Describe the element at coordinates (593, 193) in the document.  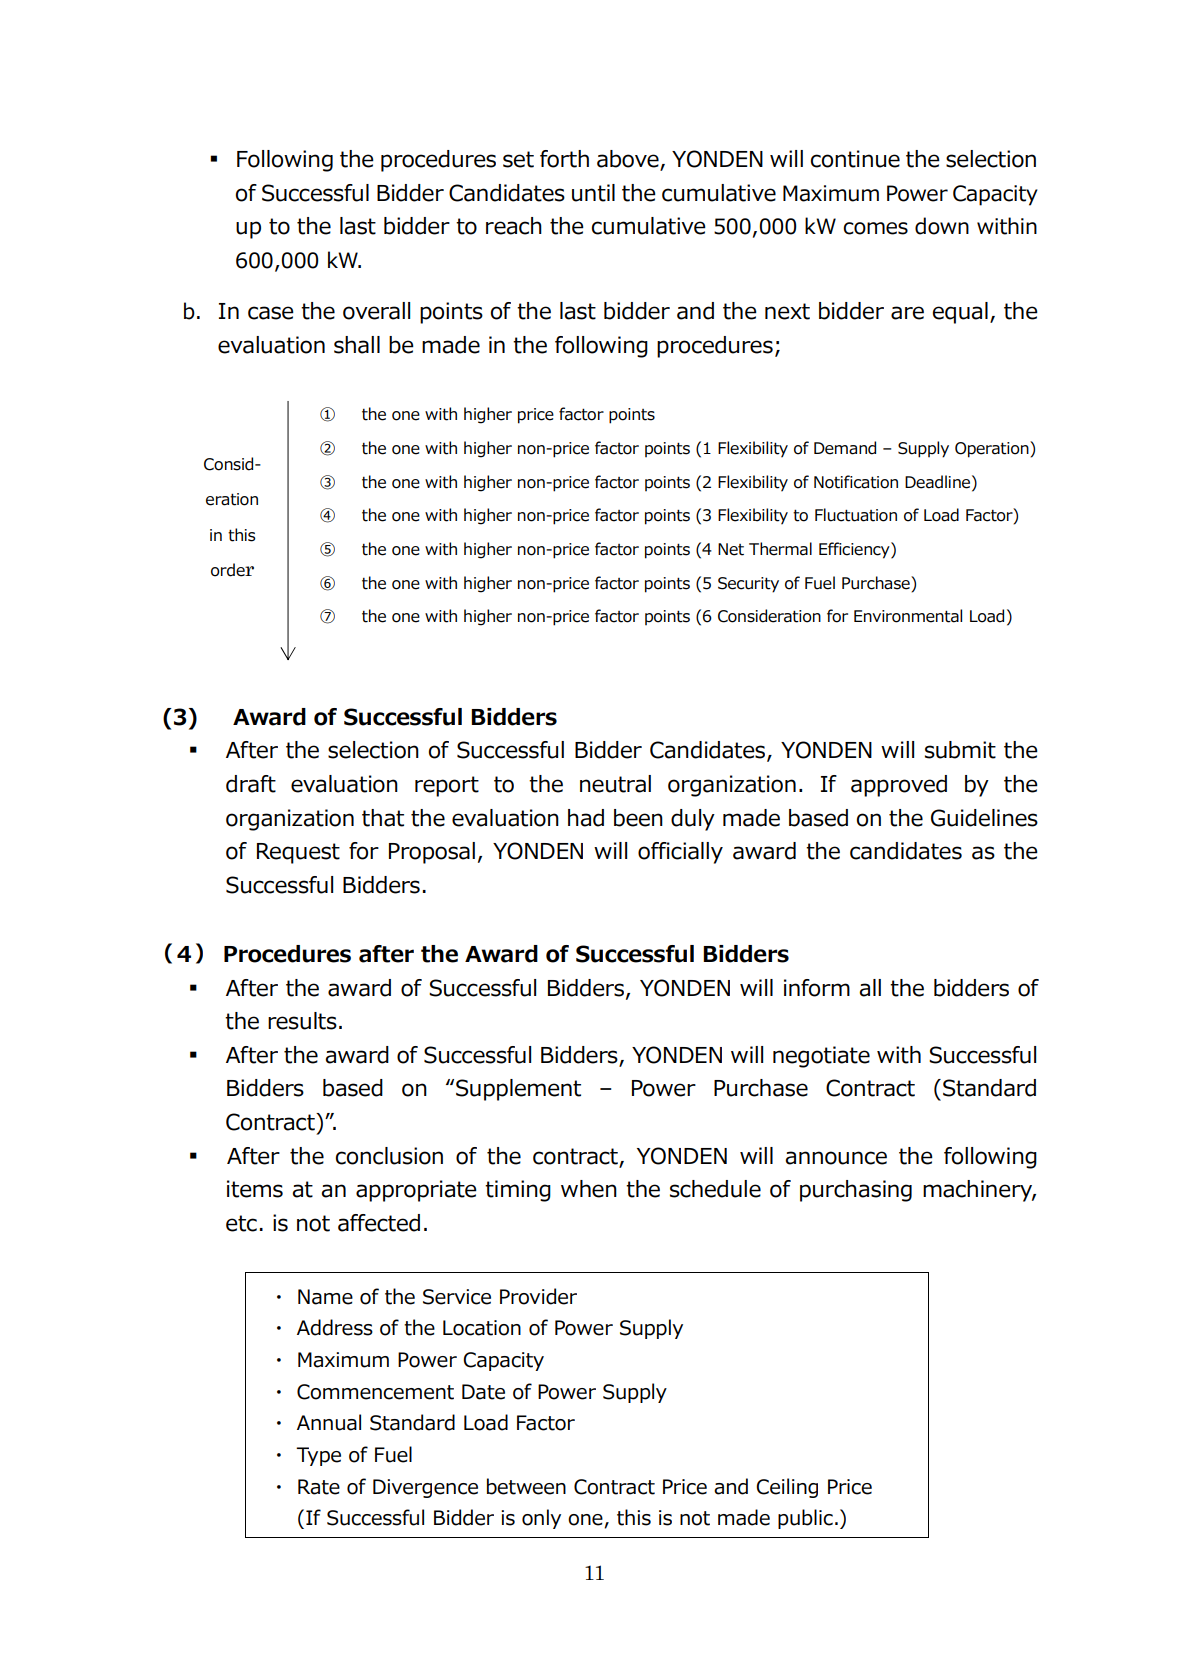
I see `until` at that location.
